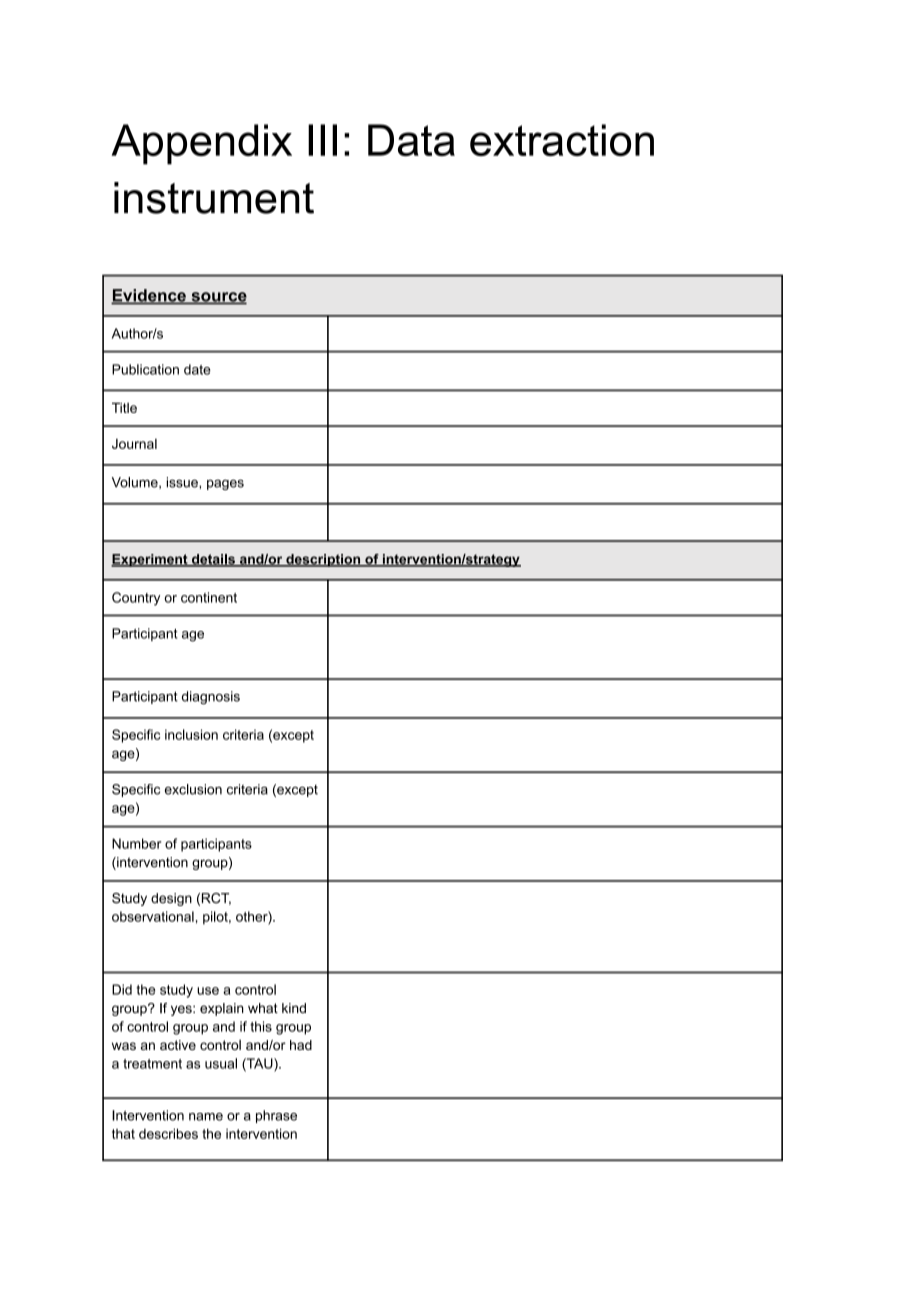  What do you see at coordinates (168, 1133) in the screenshot?
I see `describes` at bounding box center [168, 1133].
